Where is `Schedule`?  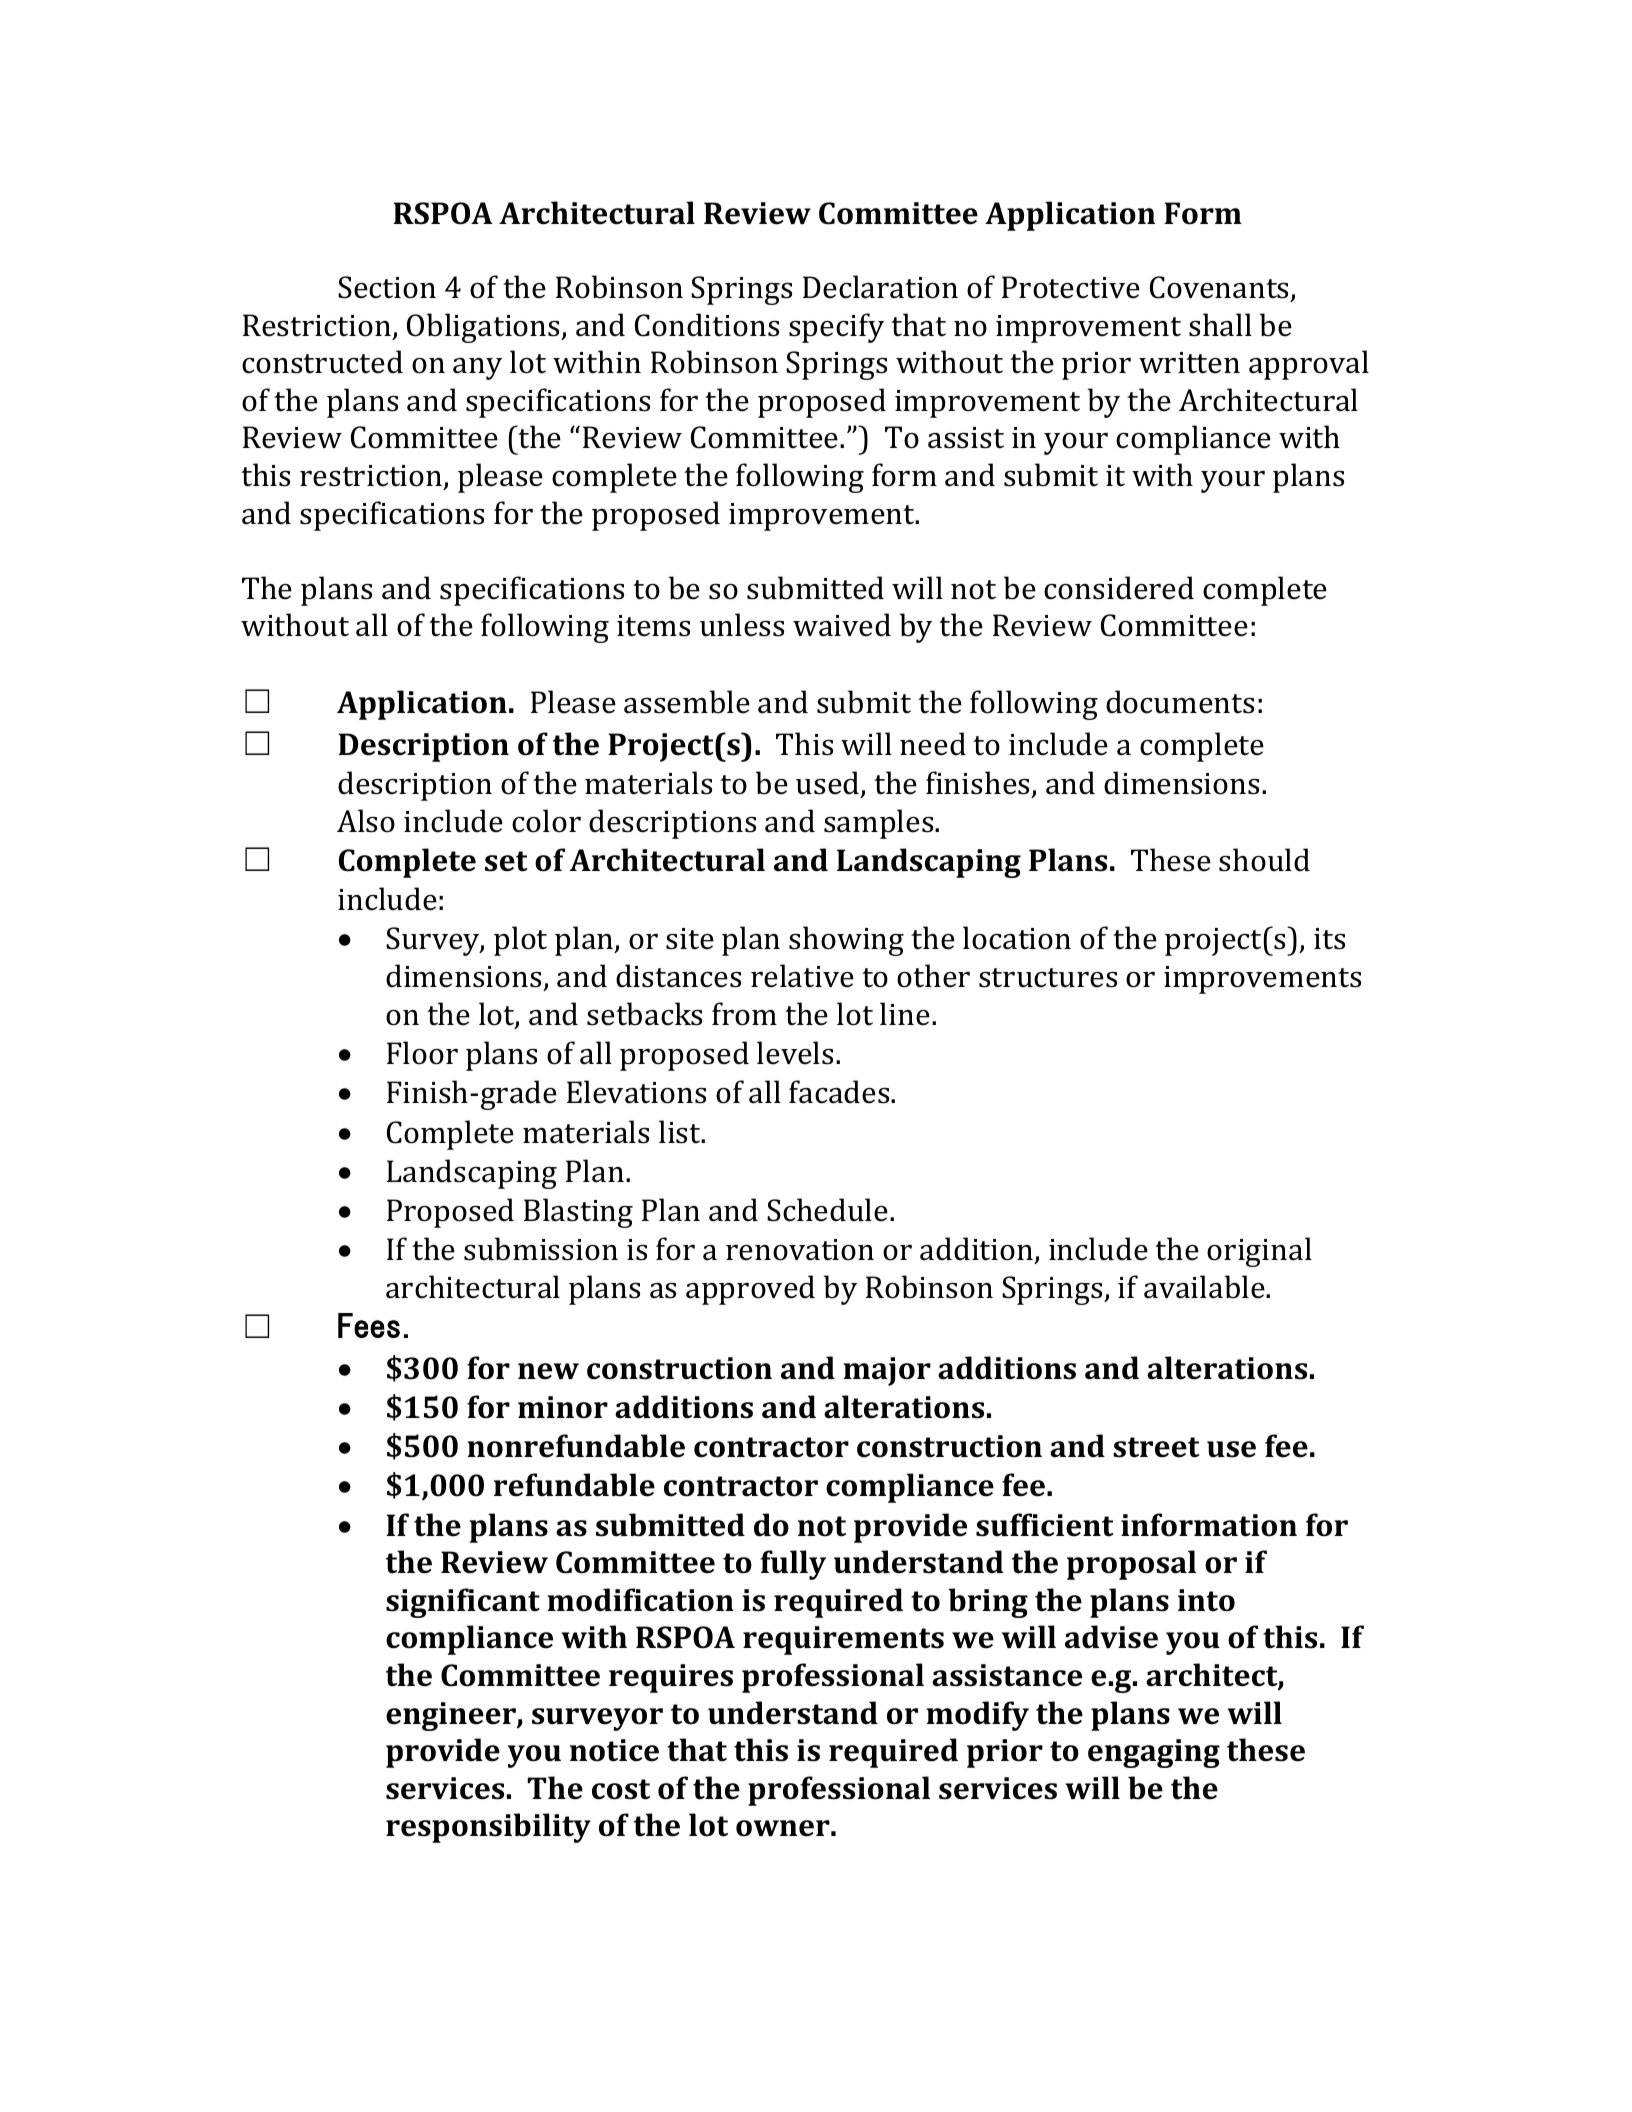
Schedule is located at coordinates (827, 1210).
